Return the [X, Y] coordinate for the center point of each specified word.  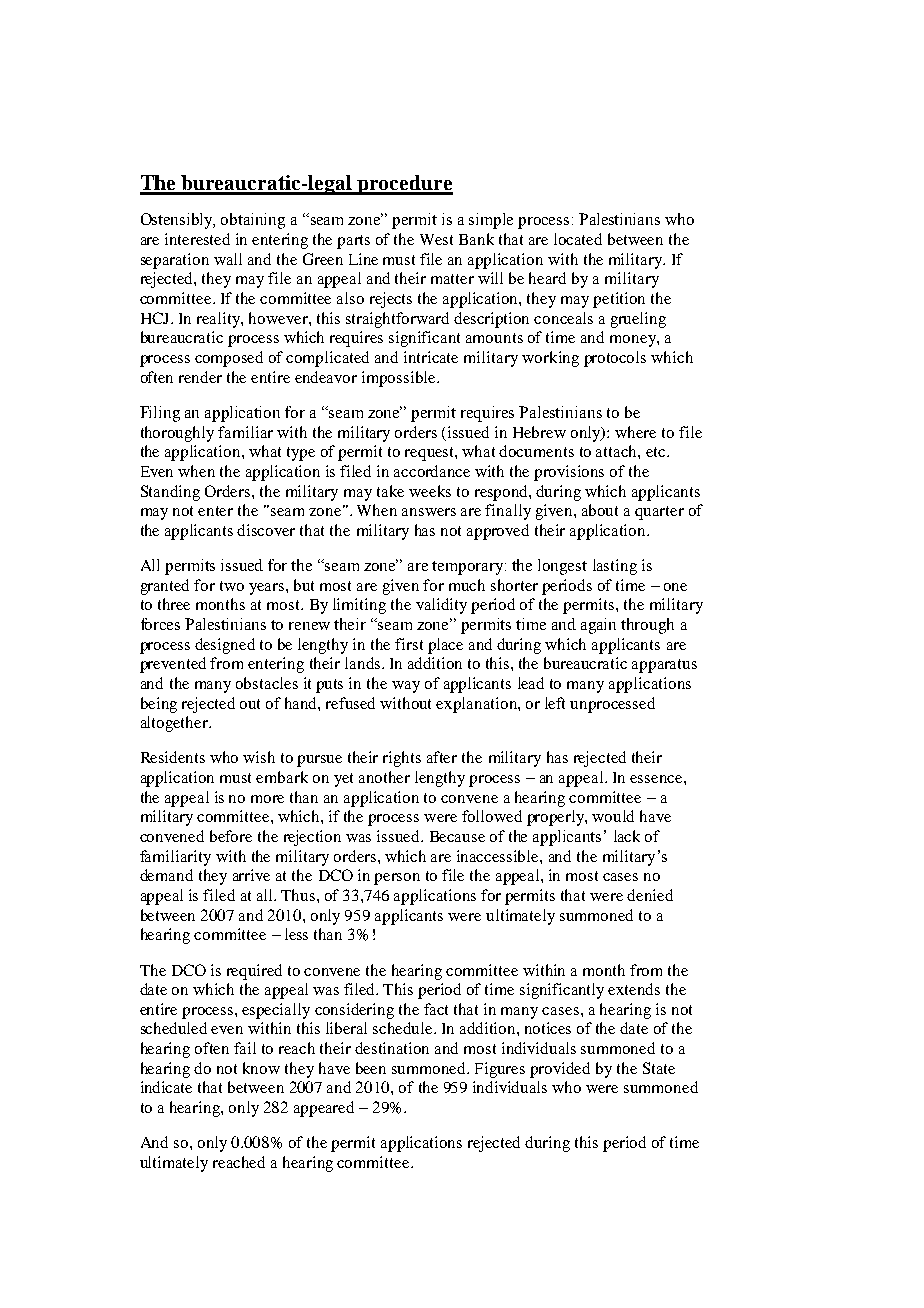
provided [560, 1070]
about [600, 510]
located [578, 239]
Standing [170, 493]
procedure [404, 185]
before [231, 836]
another [384, 777]
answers [429, 512]
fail [245, 1048]
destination [392, 1048]
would [613, 816]
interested [197, 239]
